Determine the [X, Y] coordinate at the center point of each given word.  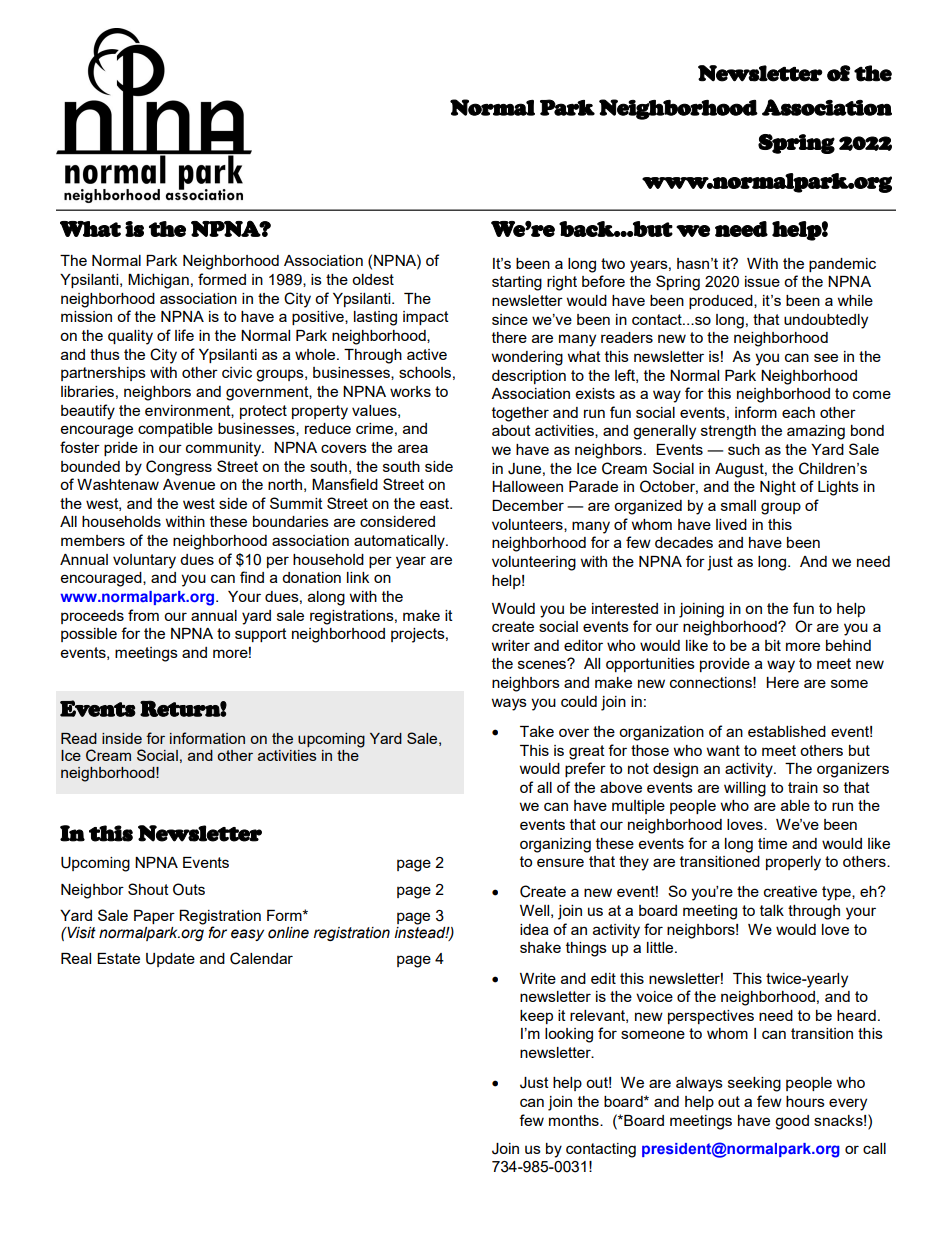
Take [537, 731]
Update [170, 960]
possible [89, 635]
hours [805, 1101]
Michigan [158, 281]
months [575, 1120]
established [787, 731]
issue [762, 281]
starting [517, 283]
